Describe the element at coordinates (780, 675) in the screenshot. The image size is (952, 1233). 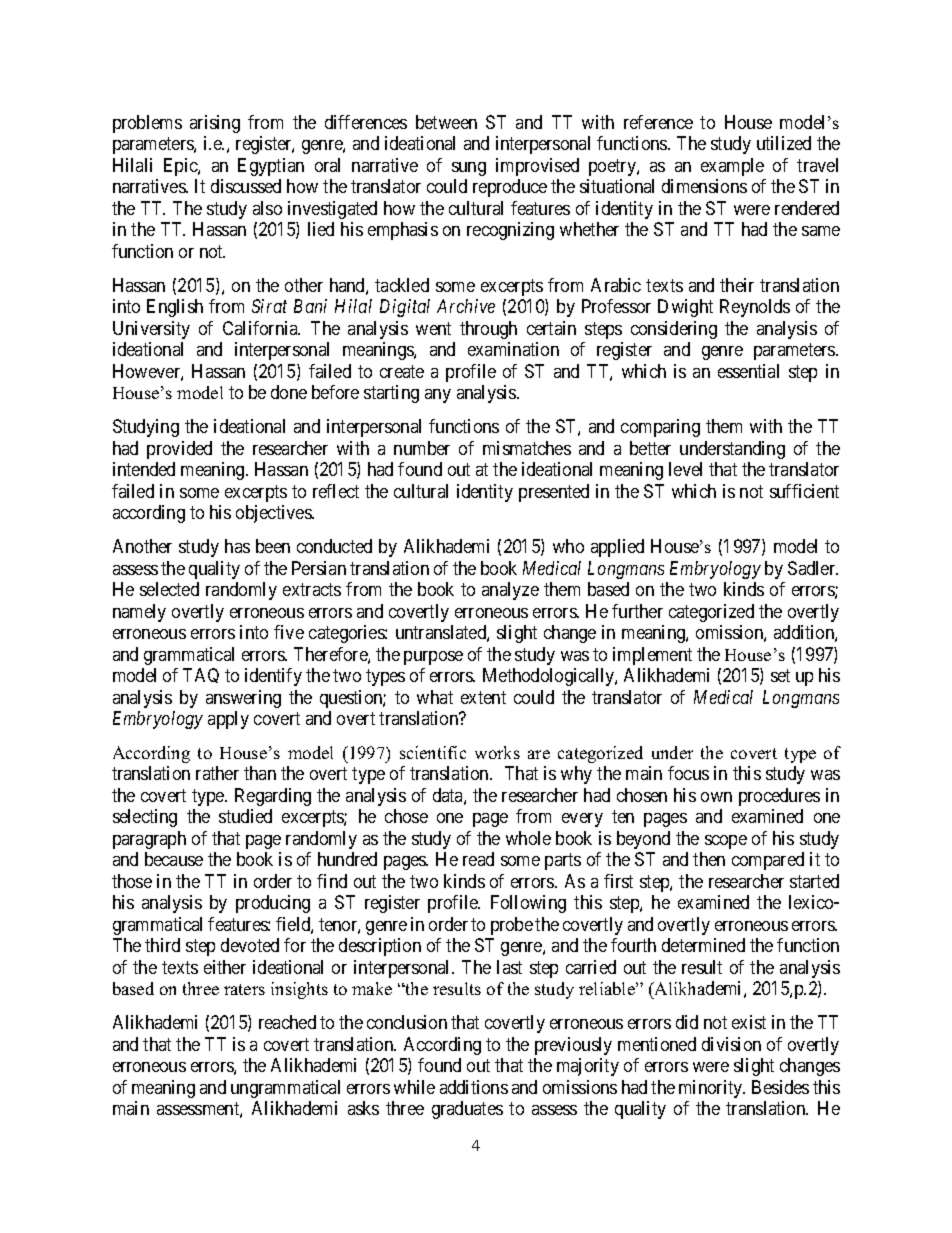
I see `set` at that location.
